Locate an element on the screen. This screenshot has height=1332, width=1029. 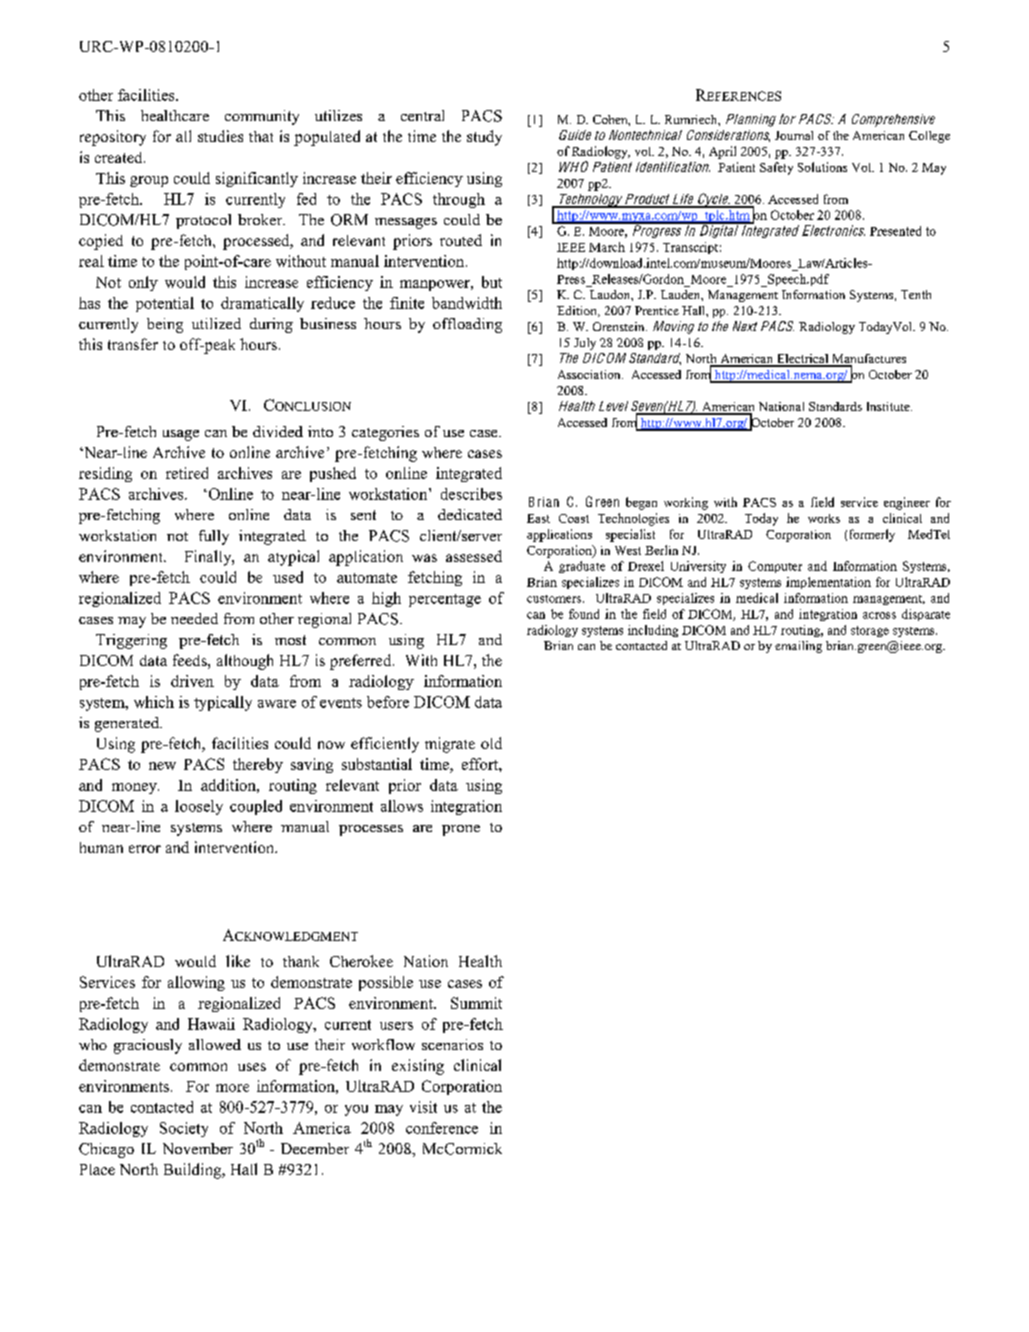
needed is located at coordinates (194, 618).
